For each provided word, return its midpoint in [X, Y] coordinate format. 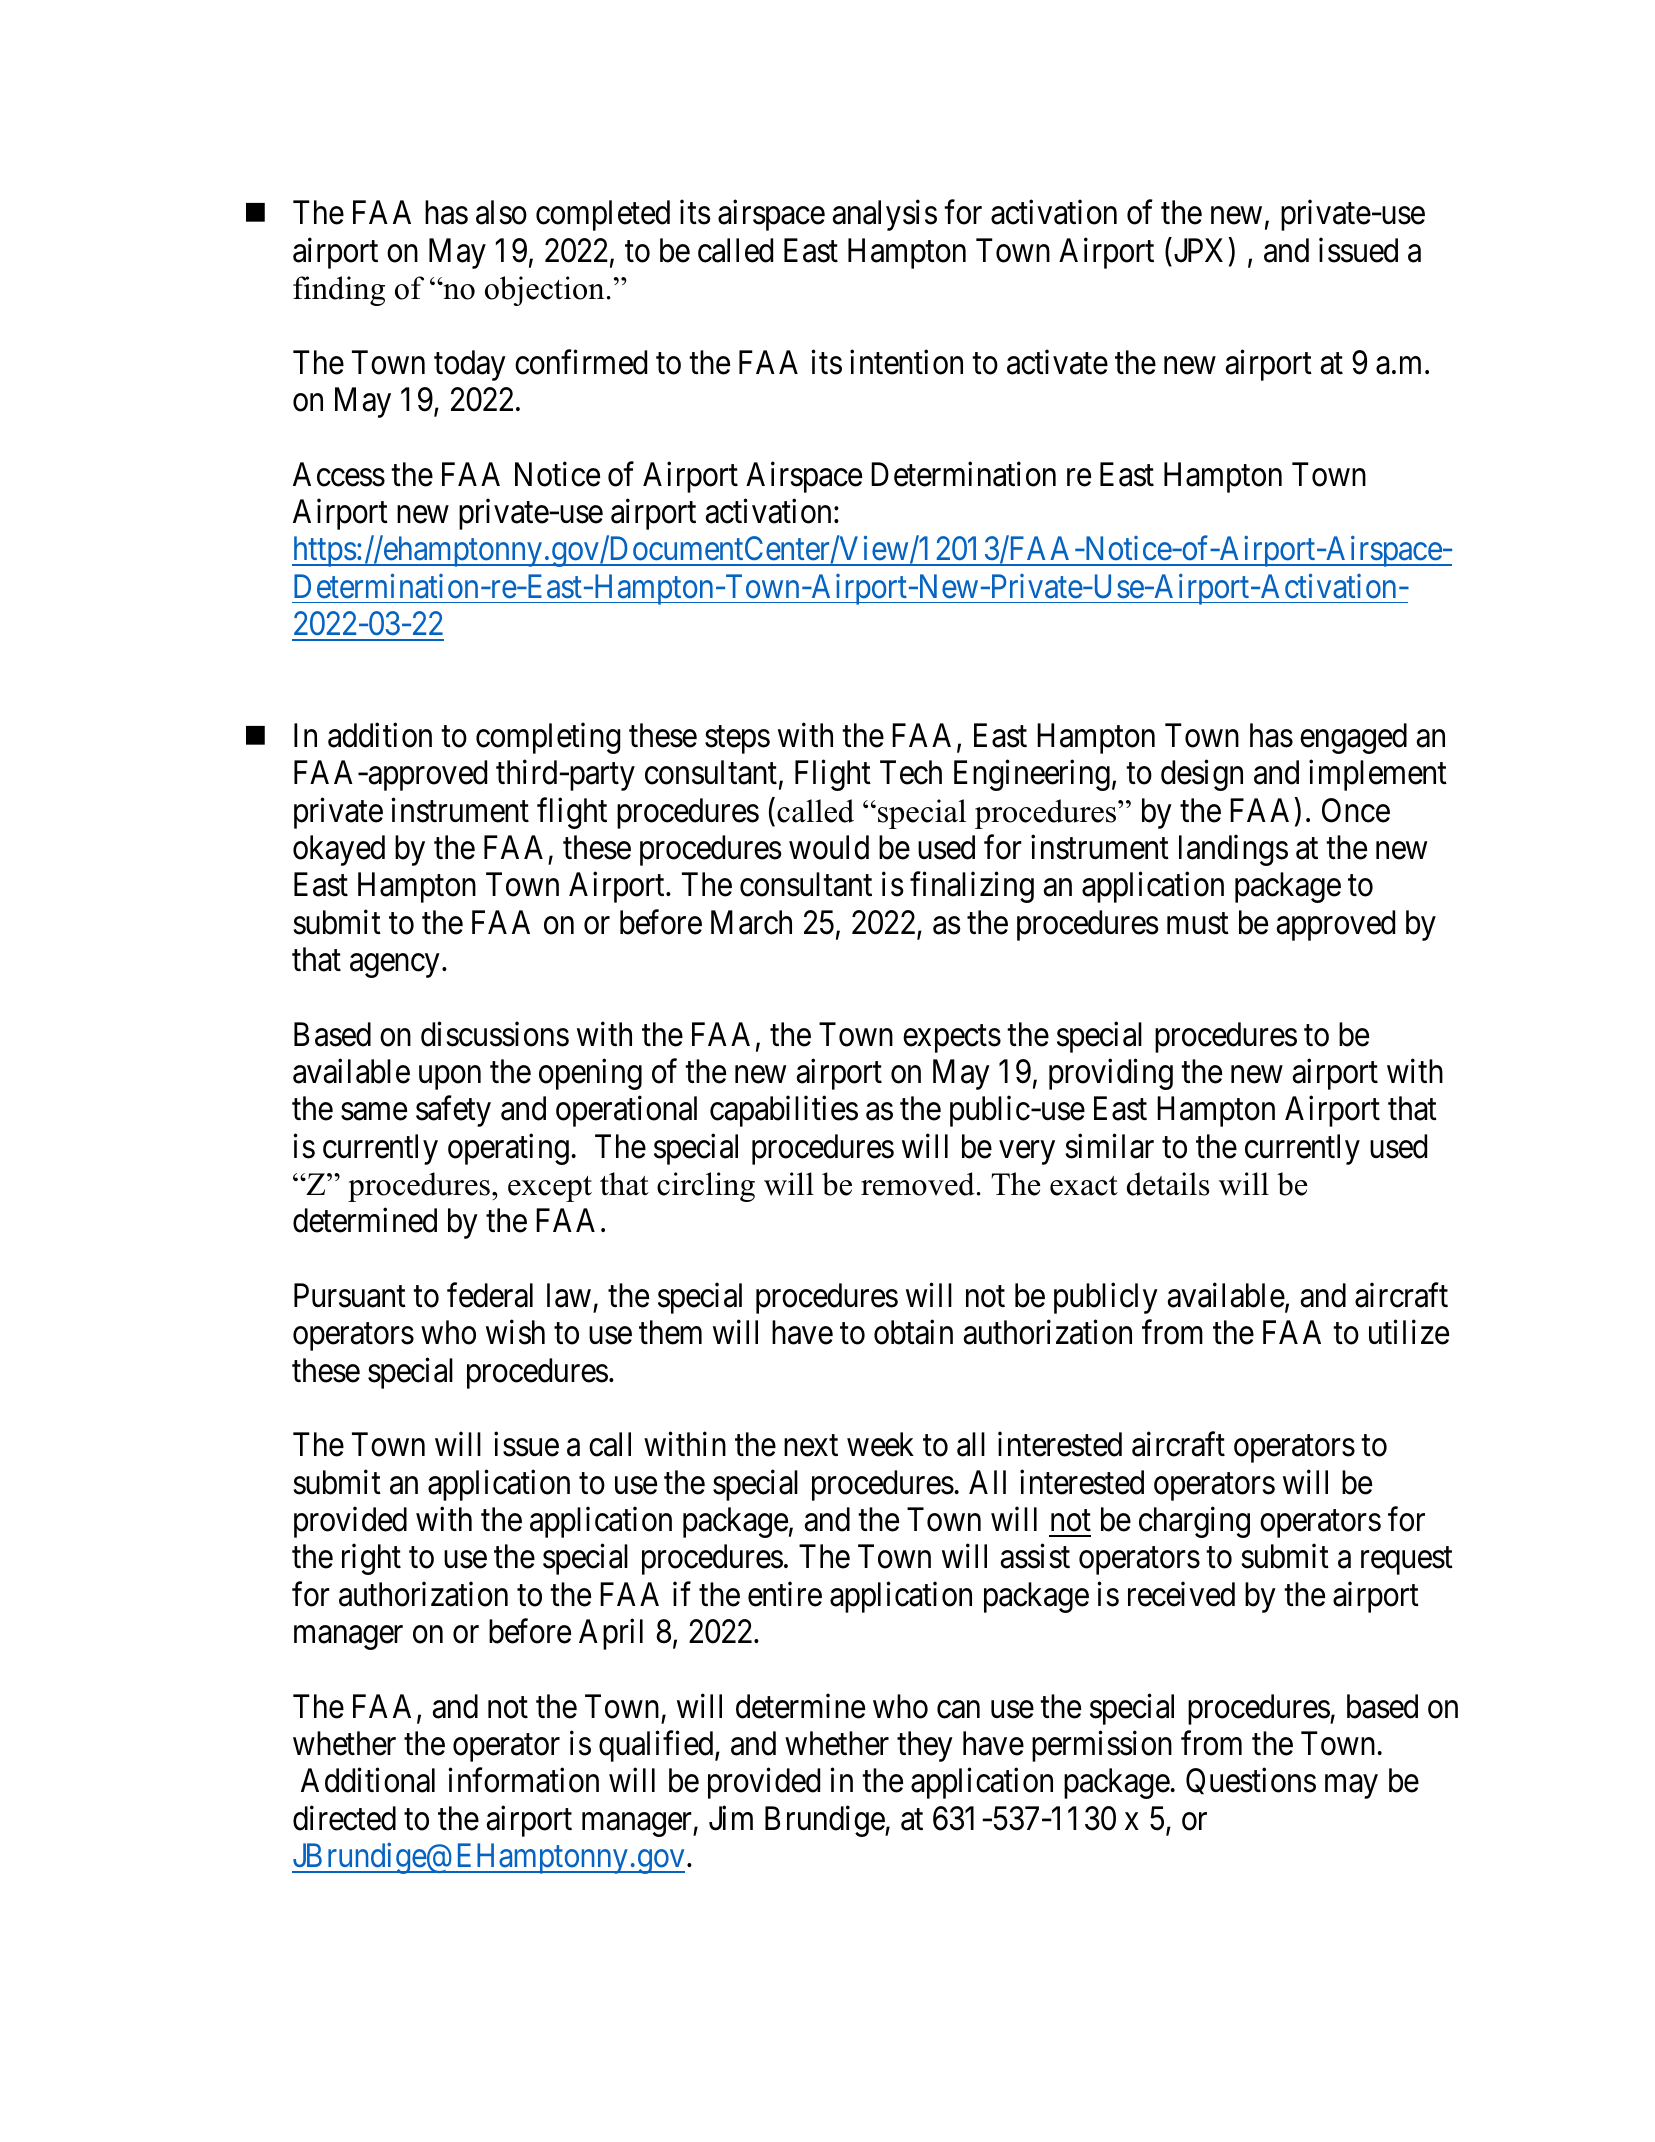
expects [952, 1039]
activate [1057, 362]
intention [906, 362]
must [1198, 924]
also [501, 212]
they [925, 1746]
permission [1102, 1746]
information [523, 1780]
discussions [495, 1034]
